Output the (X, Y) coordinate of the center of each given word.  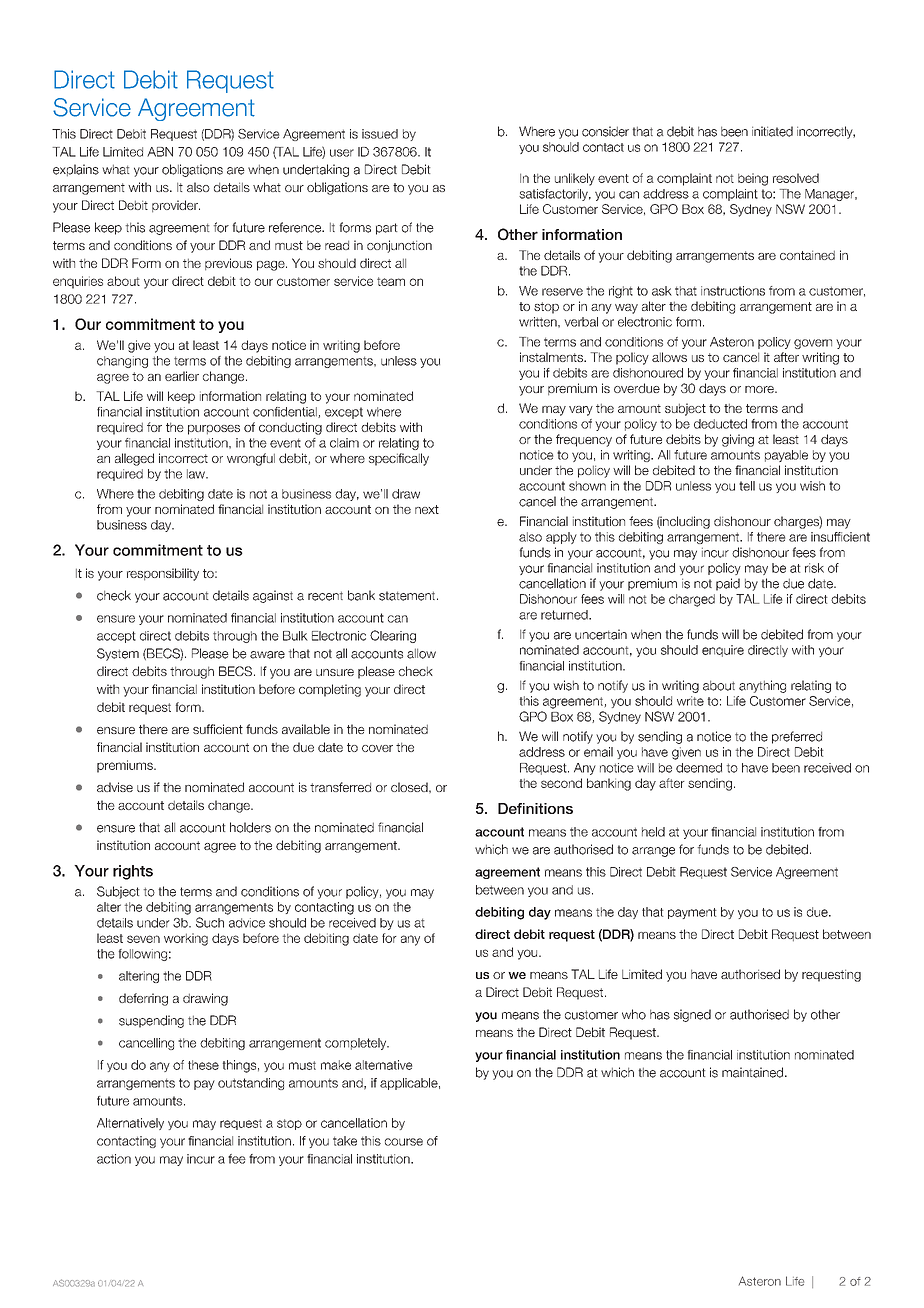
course (404, 1142)
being (753, 179)
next (427, 509)
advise (115, 787)
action (114, 1159)
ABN (160, 152)
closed (410, 787)
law (197, 474)
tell (747, 486)
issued (380, 134)
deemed (699, 768)
